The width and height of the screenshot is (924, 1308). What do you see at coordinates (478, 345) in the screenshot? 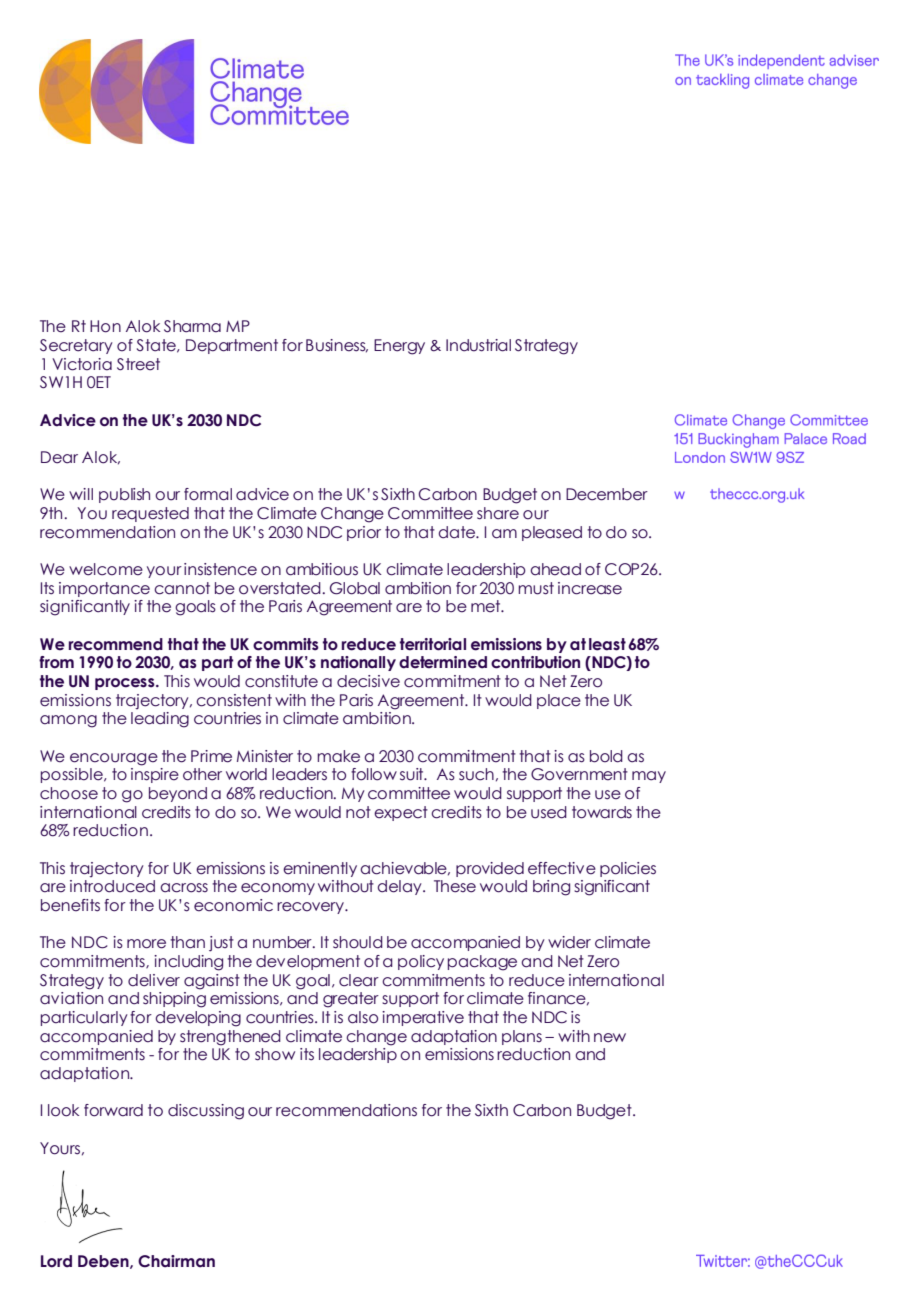
I see `Industrial` at bounding box center [478, 345].
